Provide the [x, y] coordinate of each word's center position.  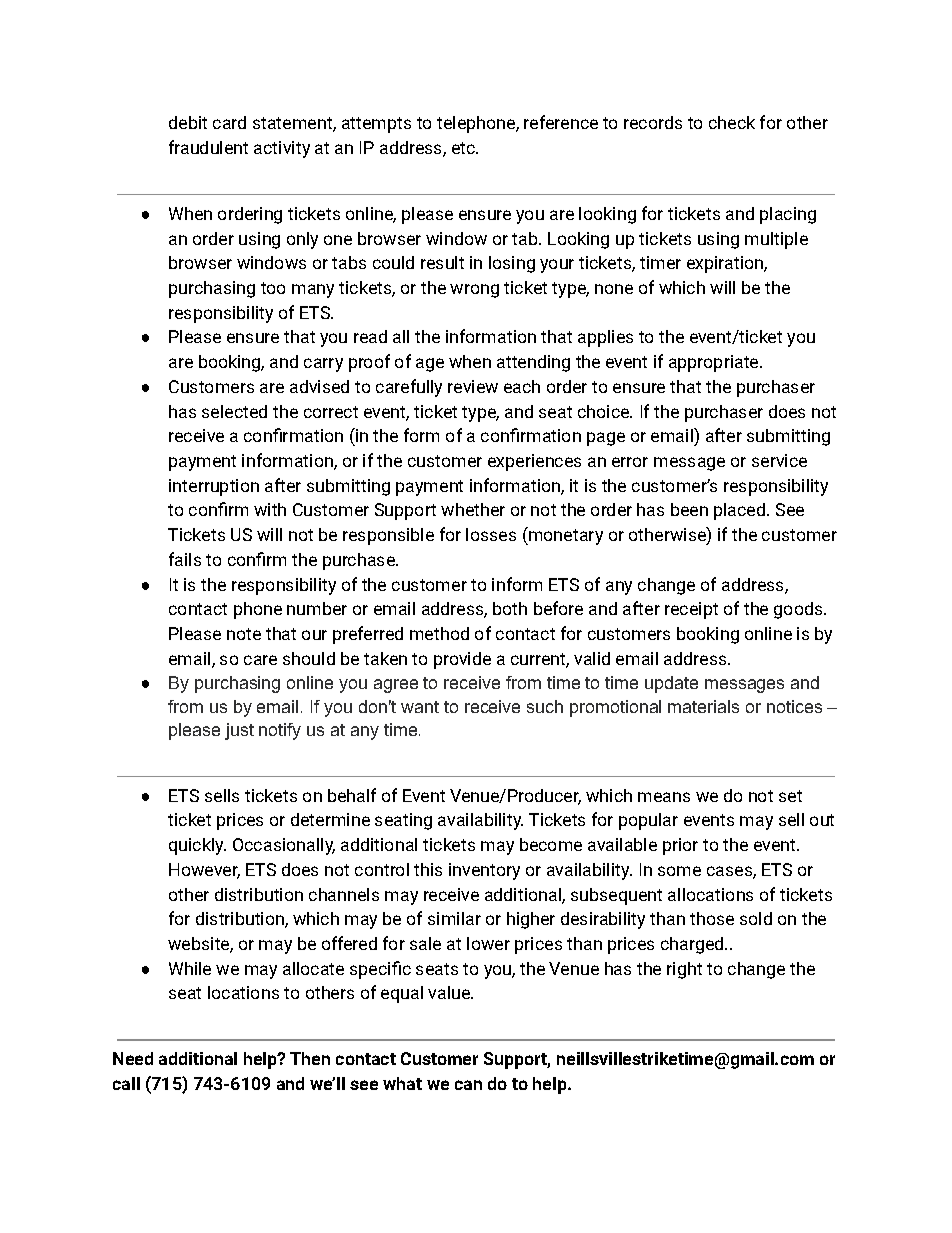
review [473, 386]
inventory [484, 871]
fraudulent [208, 147]
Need [133, 1058]
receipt [691, 610]
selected [234, 411]
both [510, 608]
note [244, 634]
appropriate [715, 363]
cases [730, 872]
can [468, 1085]
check [732, 122]
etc [464, 148]
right [684, 970]
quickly [197, 846]
